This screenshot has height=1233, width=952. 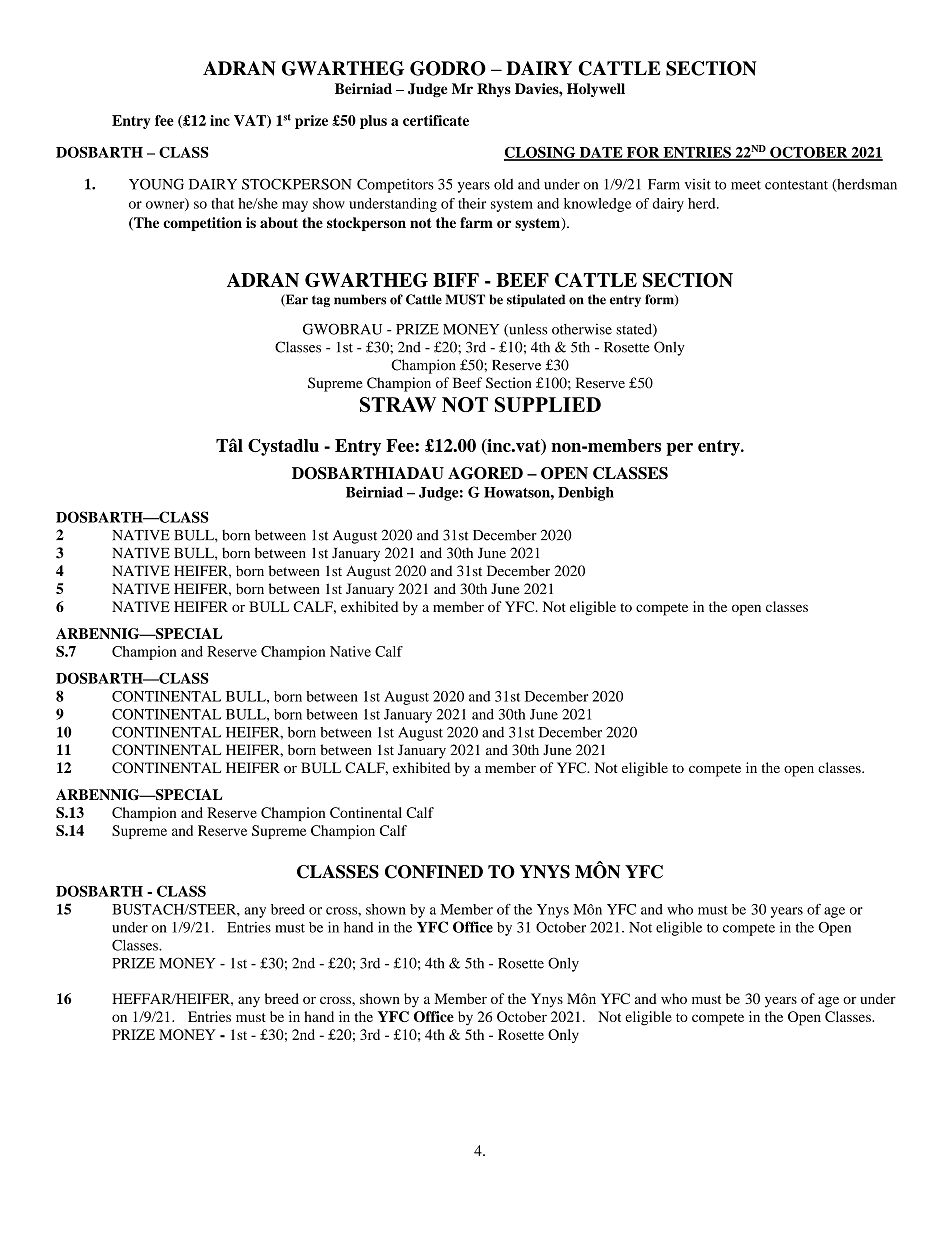 I want to click on stipulated, so click(x=536, y=300).
